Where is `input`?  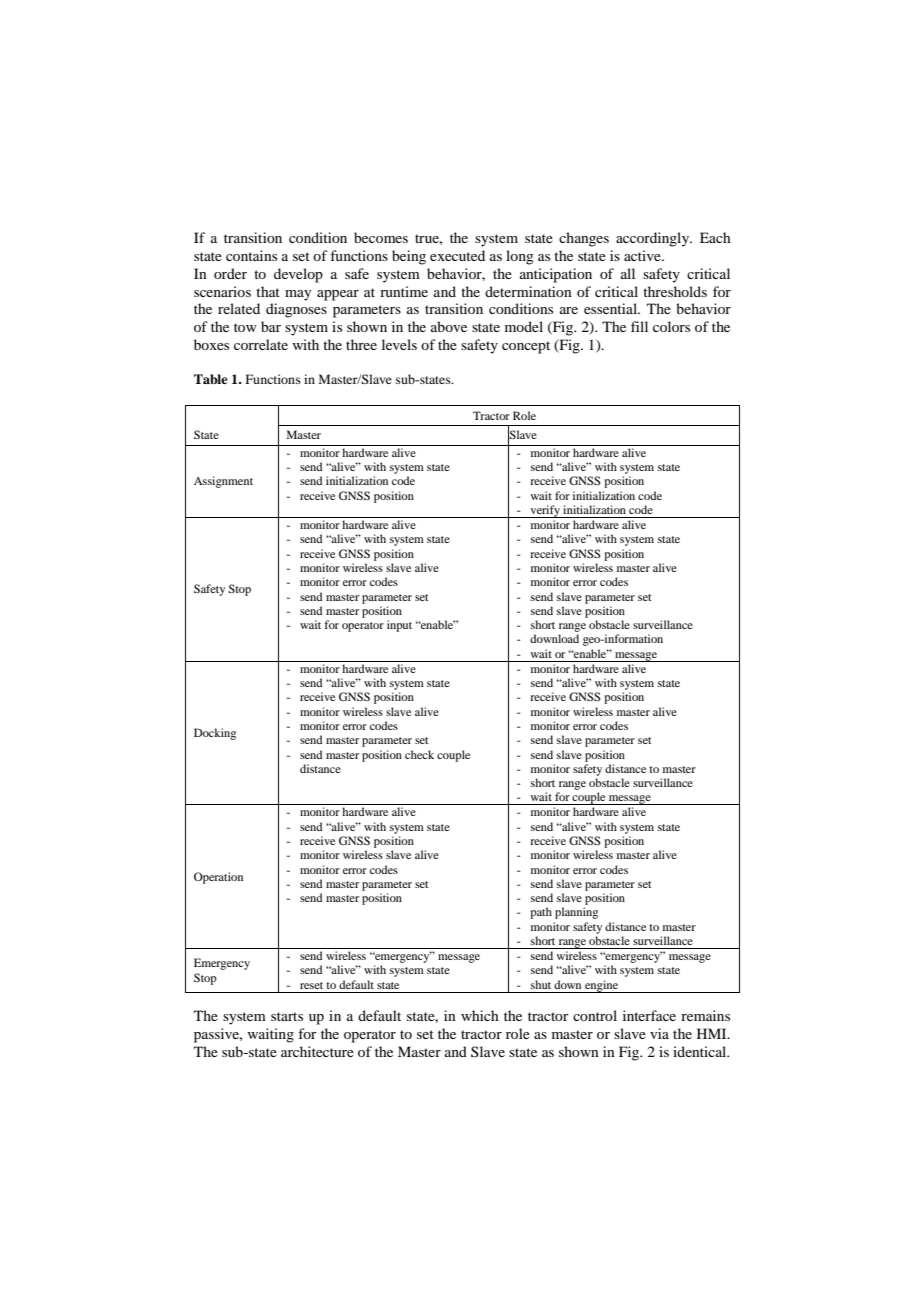
input is located at coordinates (399, 626).
